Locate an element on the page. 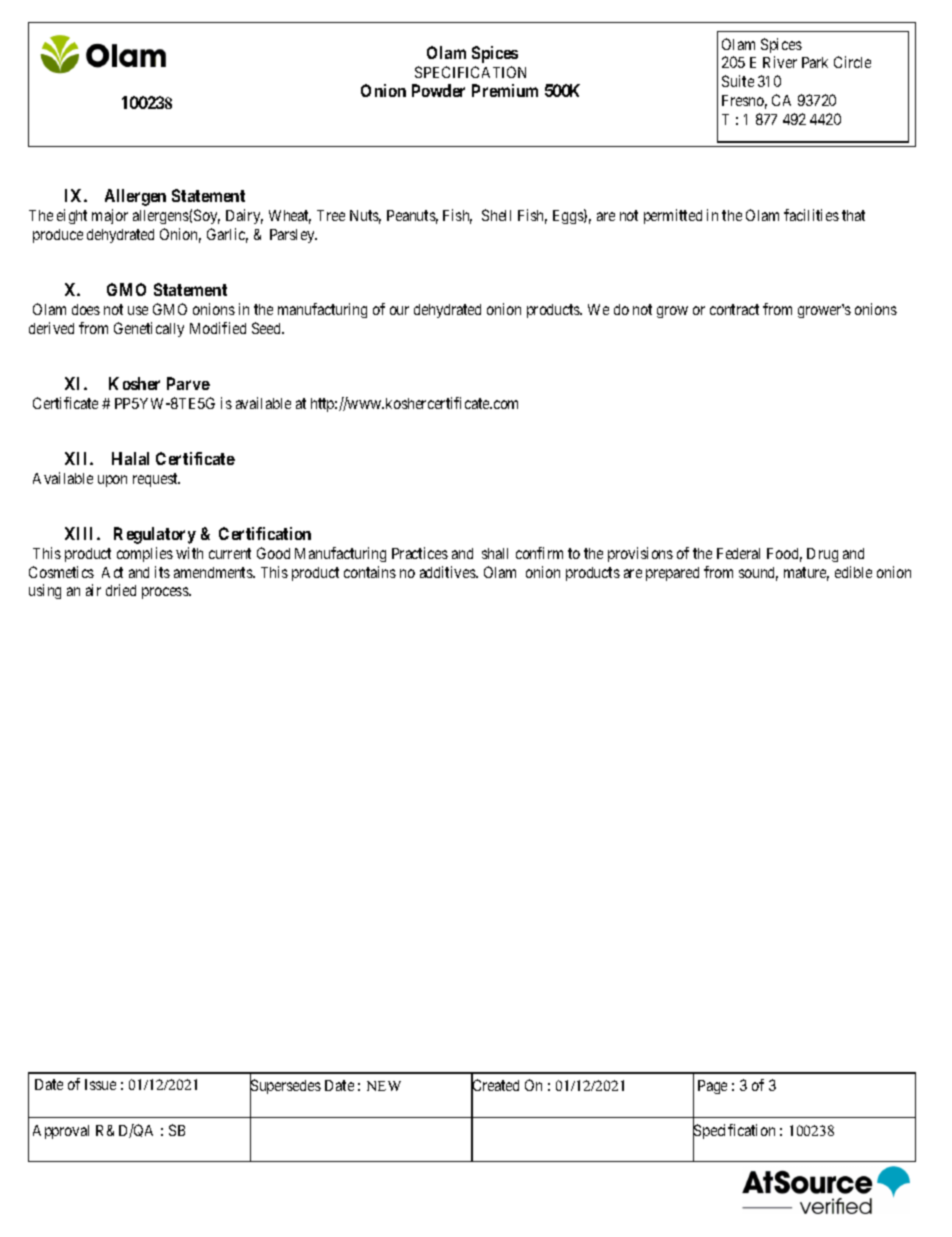 The image size is (952, 1237). Suite is located at coordinates (738, 81).
